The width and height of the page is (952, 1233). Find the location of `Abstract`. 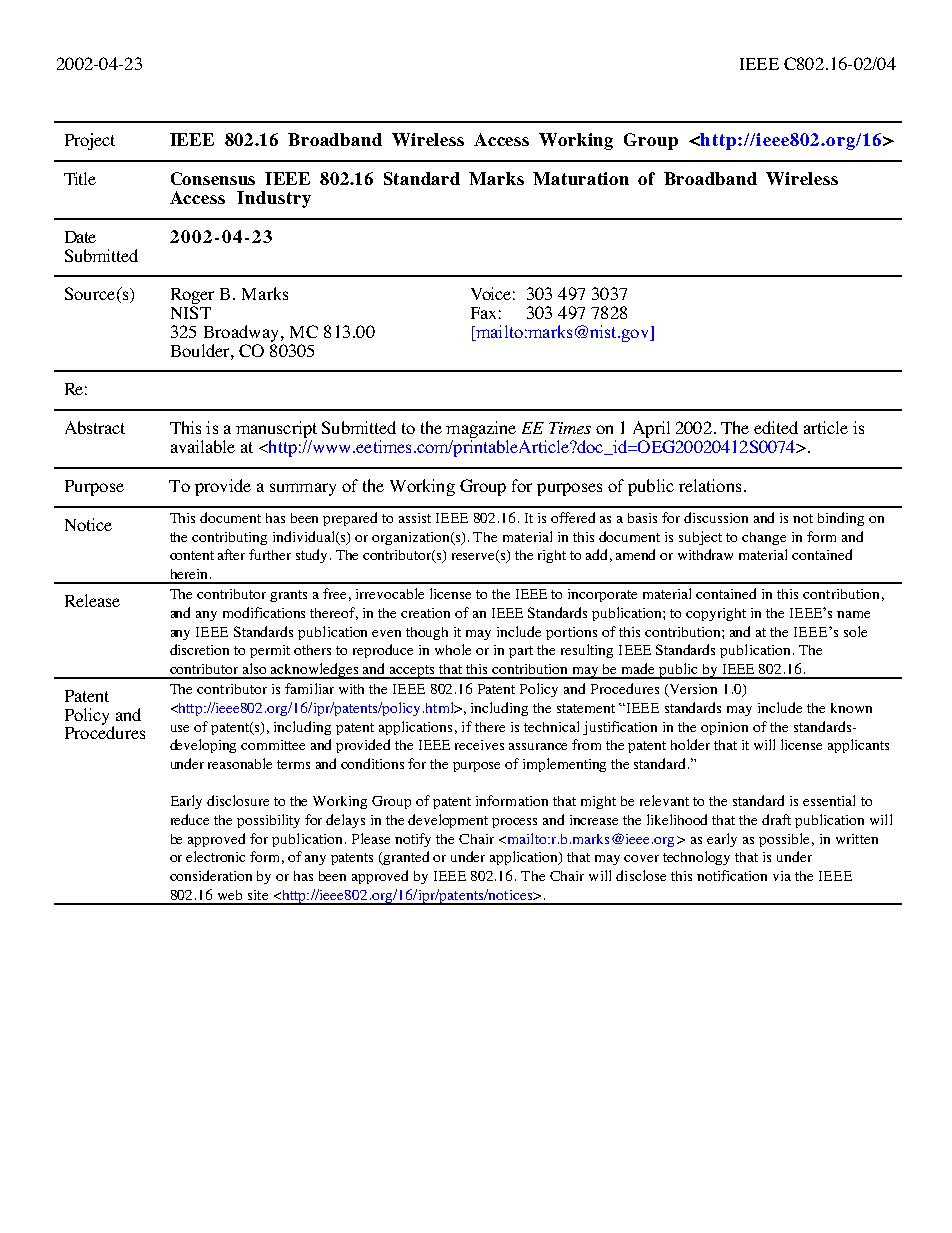

Abstract is located at coordinates (95, 427).
